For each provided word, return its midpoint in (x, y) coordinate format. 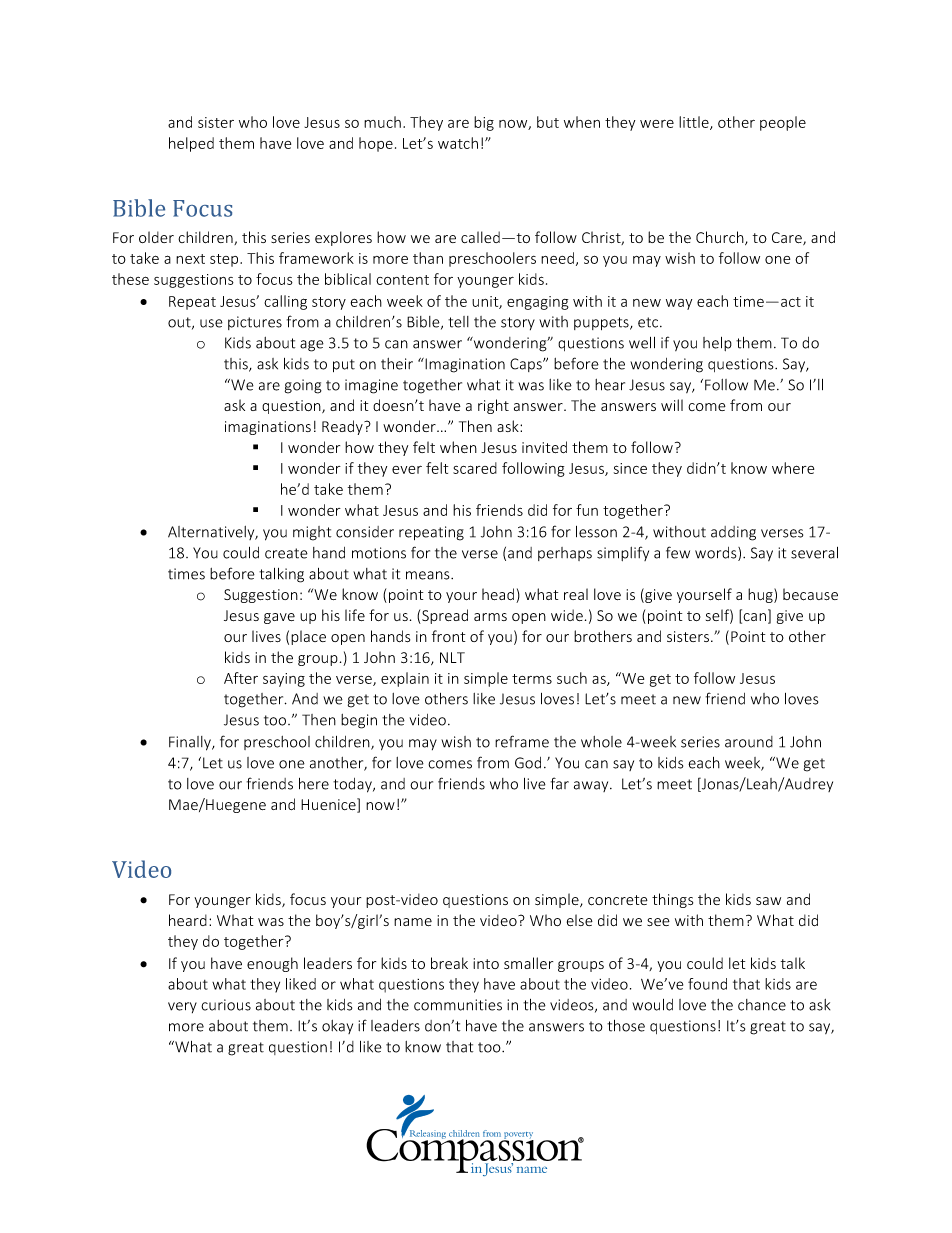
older (156, 237)
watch (458, 143)
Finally (191, 743)
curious (226, 1005)
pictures (255, 323)
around (749, 742)
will (672, 405)
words (717, 554)
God (528, 763)
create (286, 553)
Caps (527, 365)
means (429, 575)
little (695, 123)
